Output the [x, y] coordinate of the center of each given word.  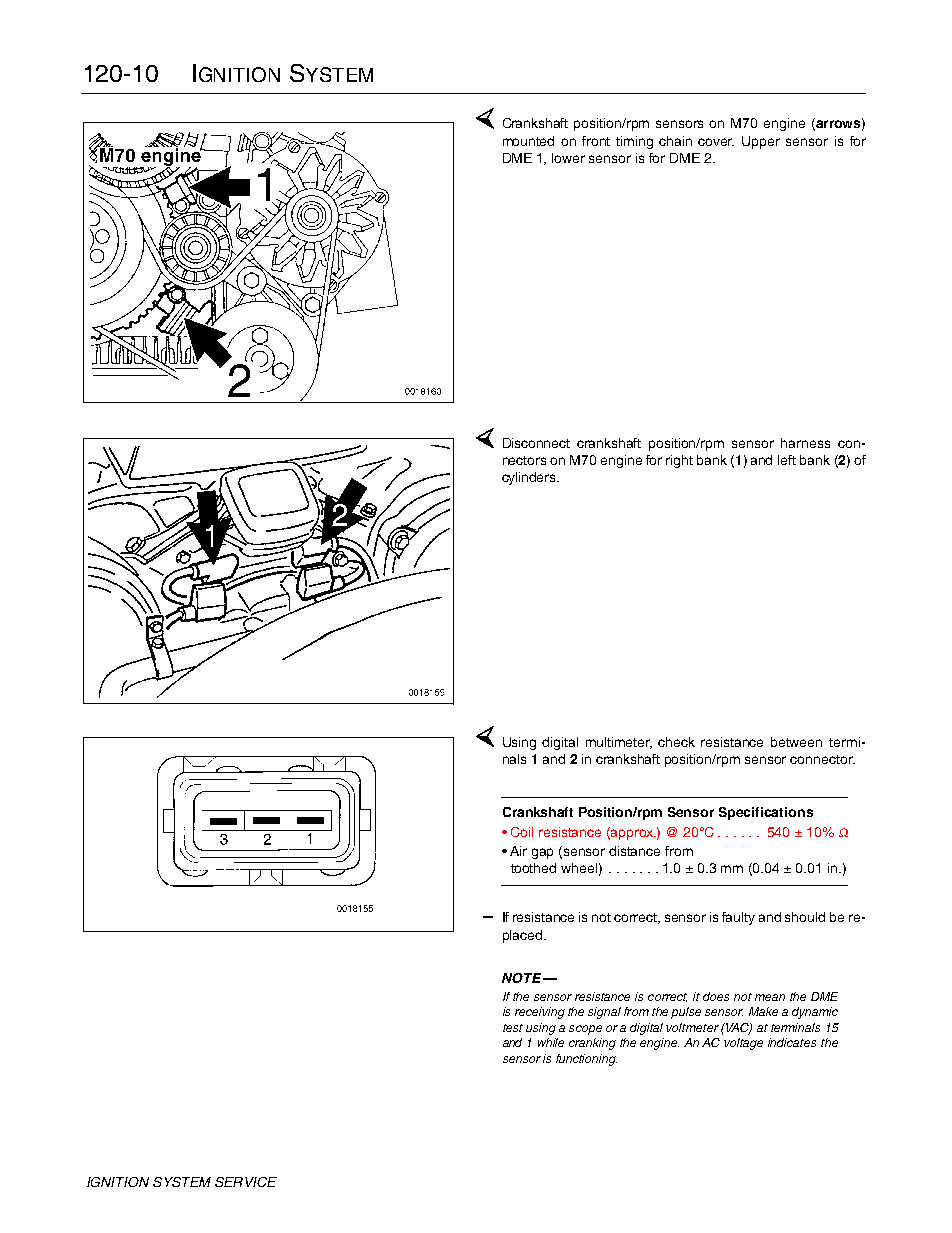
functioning [586, 1060]
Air [518, 851]
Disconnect [536, 443]
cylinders [530, 478]
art [302, 243]
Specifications [766, 813]
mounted [528, 141]
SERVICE [246, 1182]
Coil [522, 832]
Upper [761, 142]
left [787, 460]
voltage [743, 1044]
